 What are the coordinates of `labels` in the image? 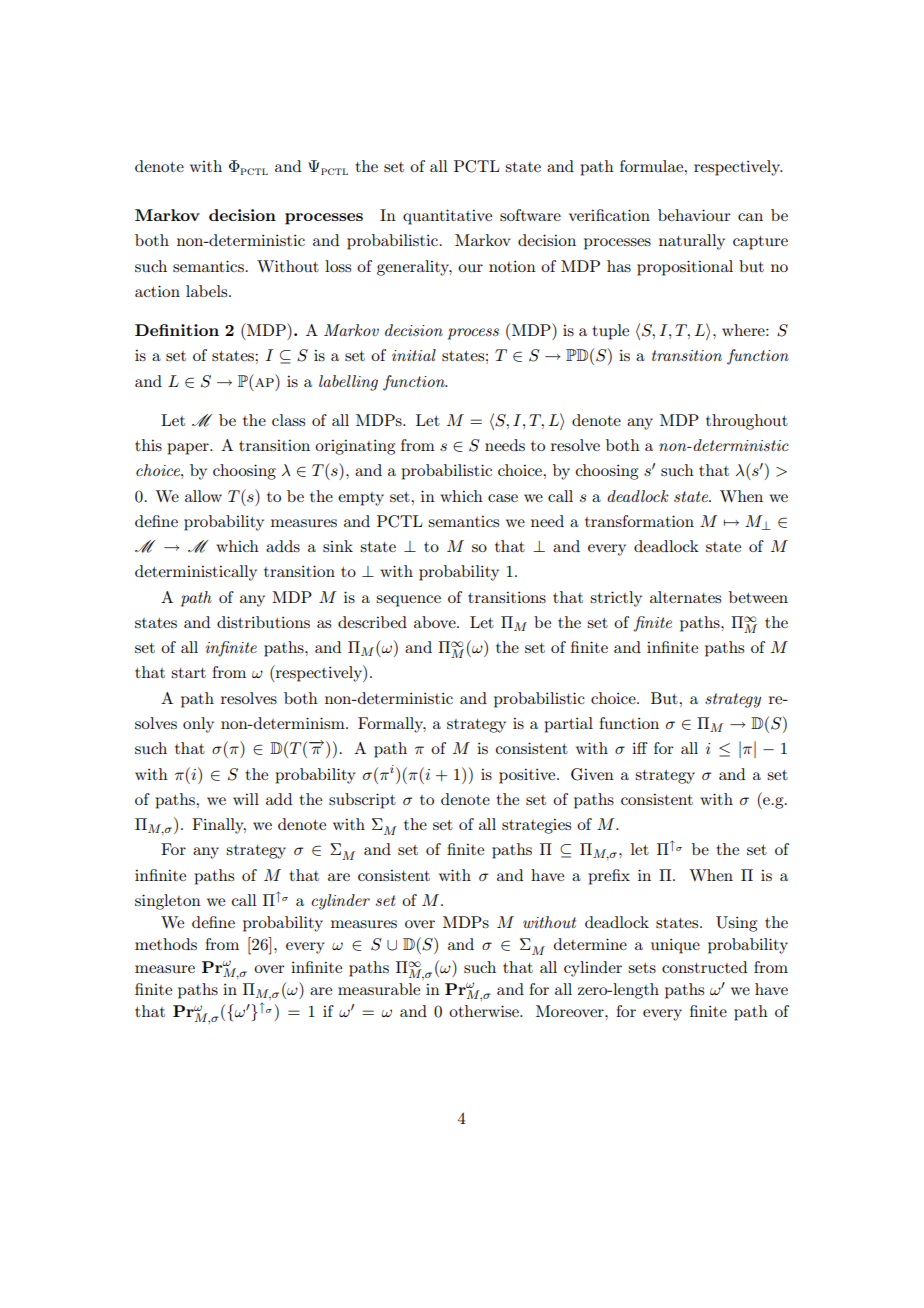 It's located at (208, 291).
